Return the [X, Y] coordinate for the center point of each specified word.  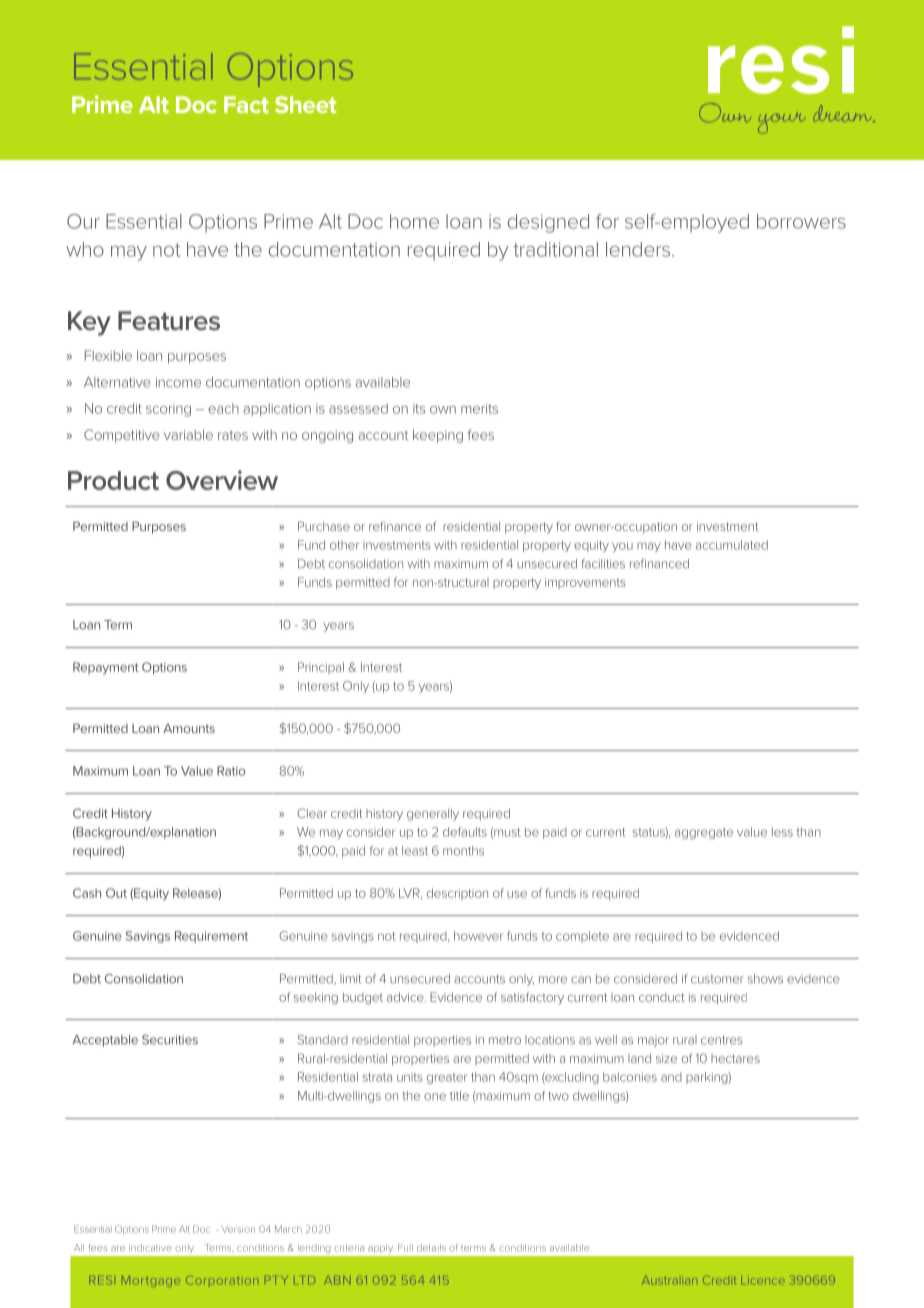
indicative [150, 1248]
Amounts [189, 728]
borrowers [801, 221]
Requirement [211, 937]
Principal [321, 668]
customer [717, 979]
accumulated [732, 545]
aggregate [704, 833]
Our [83, 221]
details [431, 1248]
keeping [438, 436]
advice [406, 997]
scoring [168, 410]
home [414, 221]
